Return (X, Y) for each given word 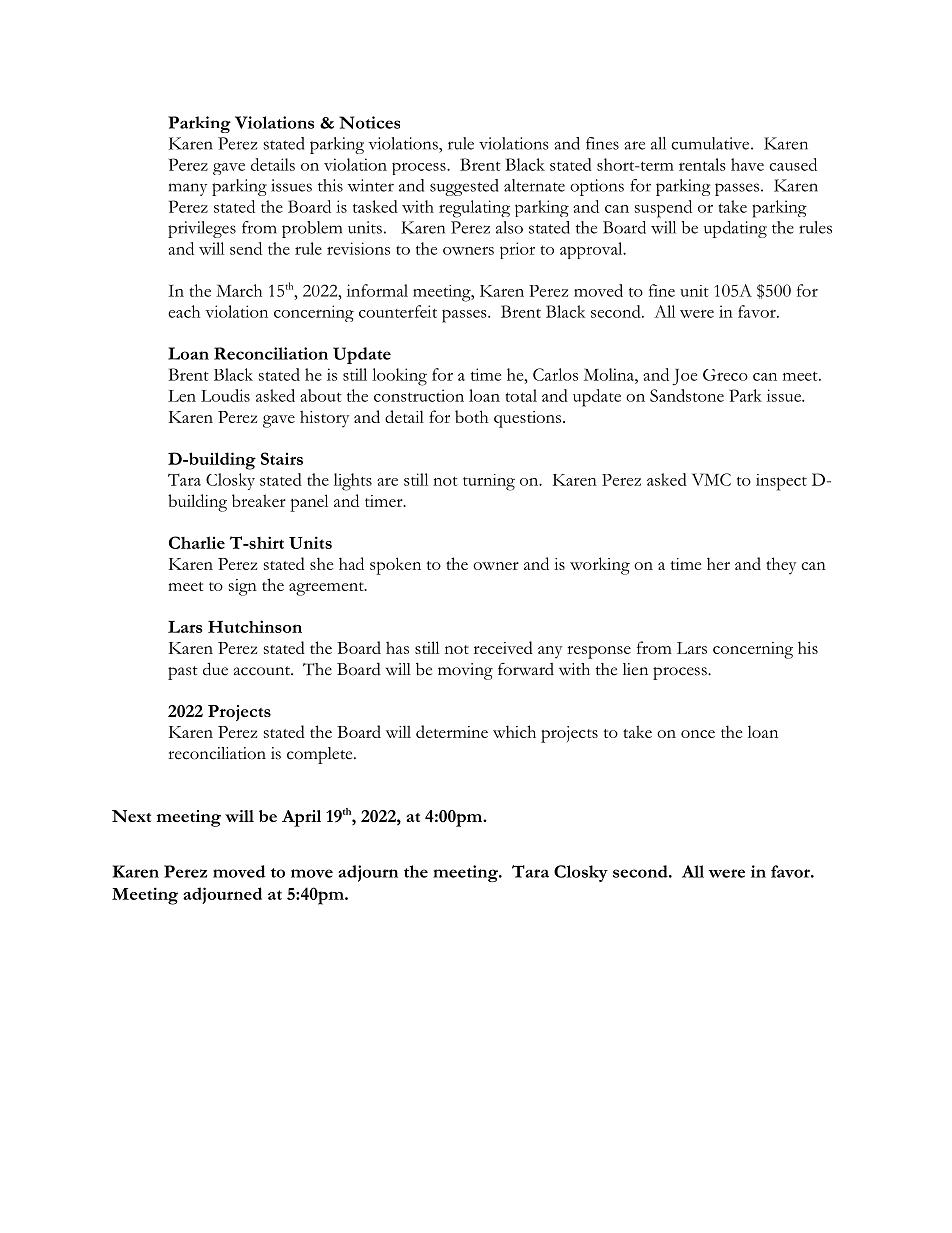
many (188, 189)
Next (131, 816)
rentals (702, 164)
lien (635, 669)
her (718, 563)
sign (243, 587)
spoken (395, 566)
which (514, 731)
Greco (725, 375)
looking (399, 377)
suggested (464, 187)
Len (182, 396)
